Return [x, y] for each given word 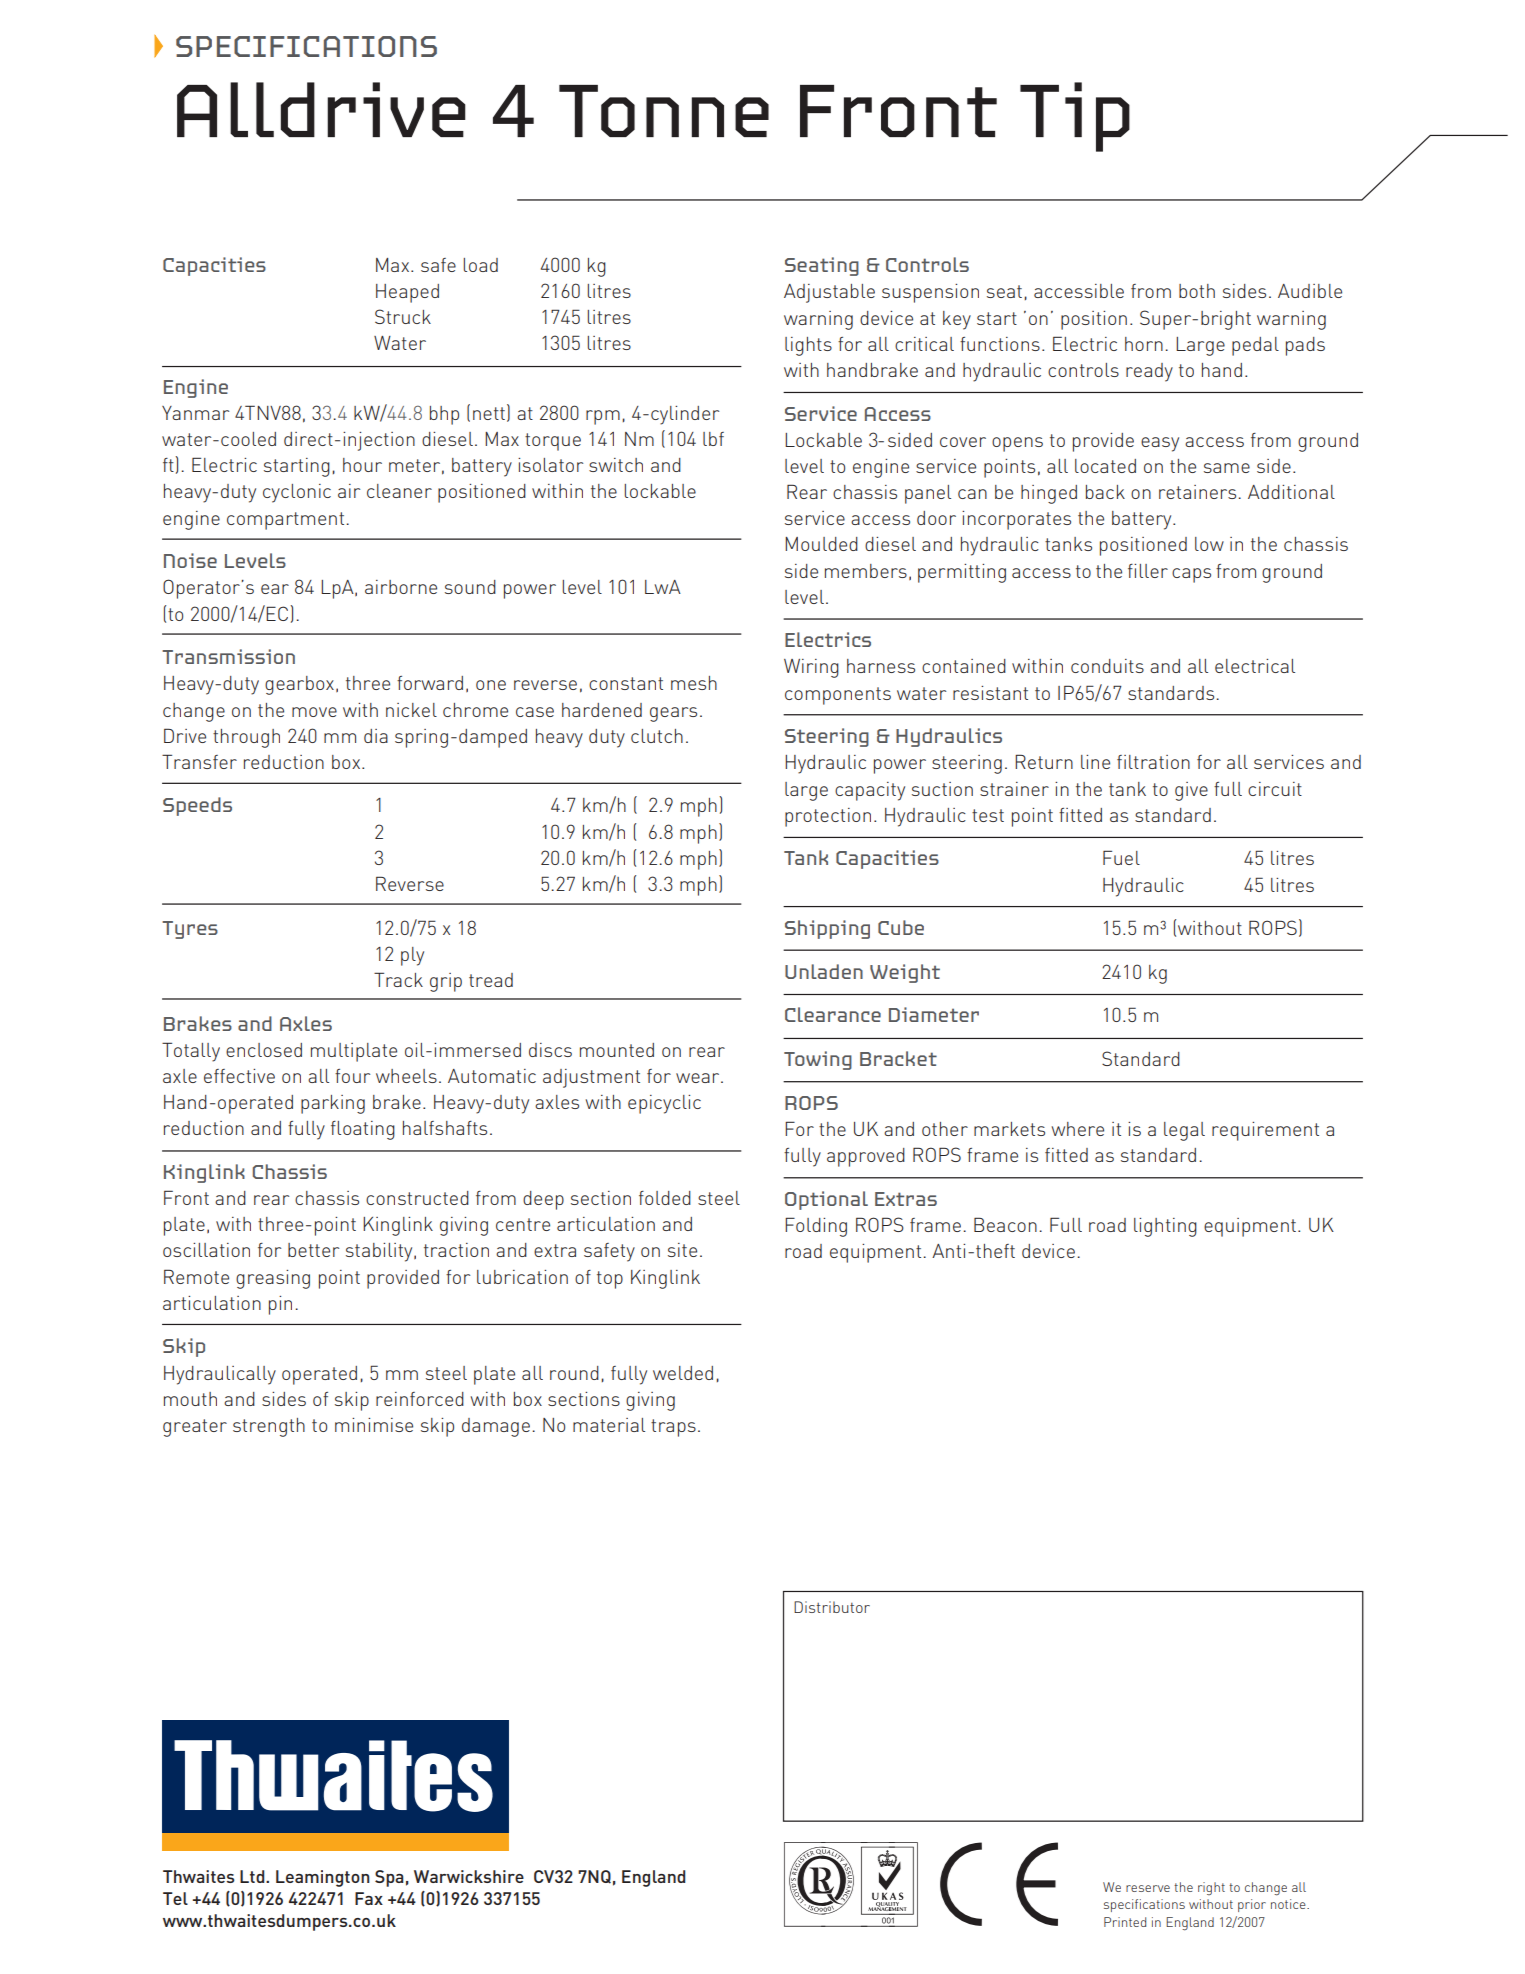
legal [1184, 1131]
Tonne [664, 111]
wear [699, 1078]
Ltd [253, 1876]
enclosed [264, 1050]
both [1197, 291]
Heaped [407, 293]
